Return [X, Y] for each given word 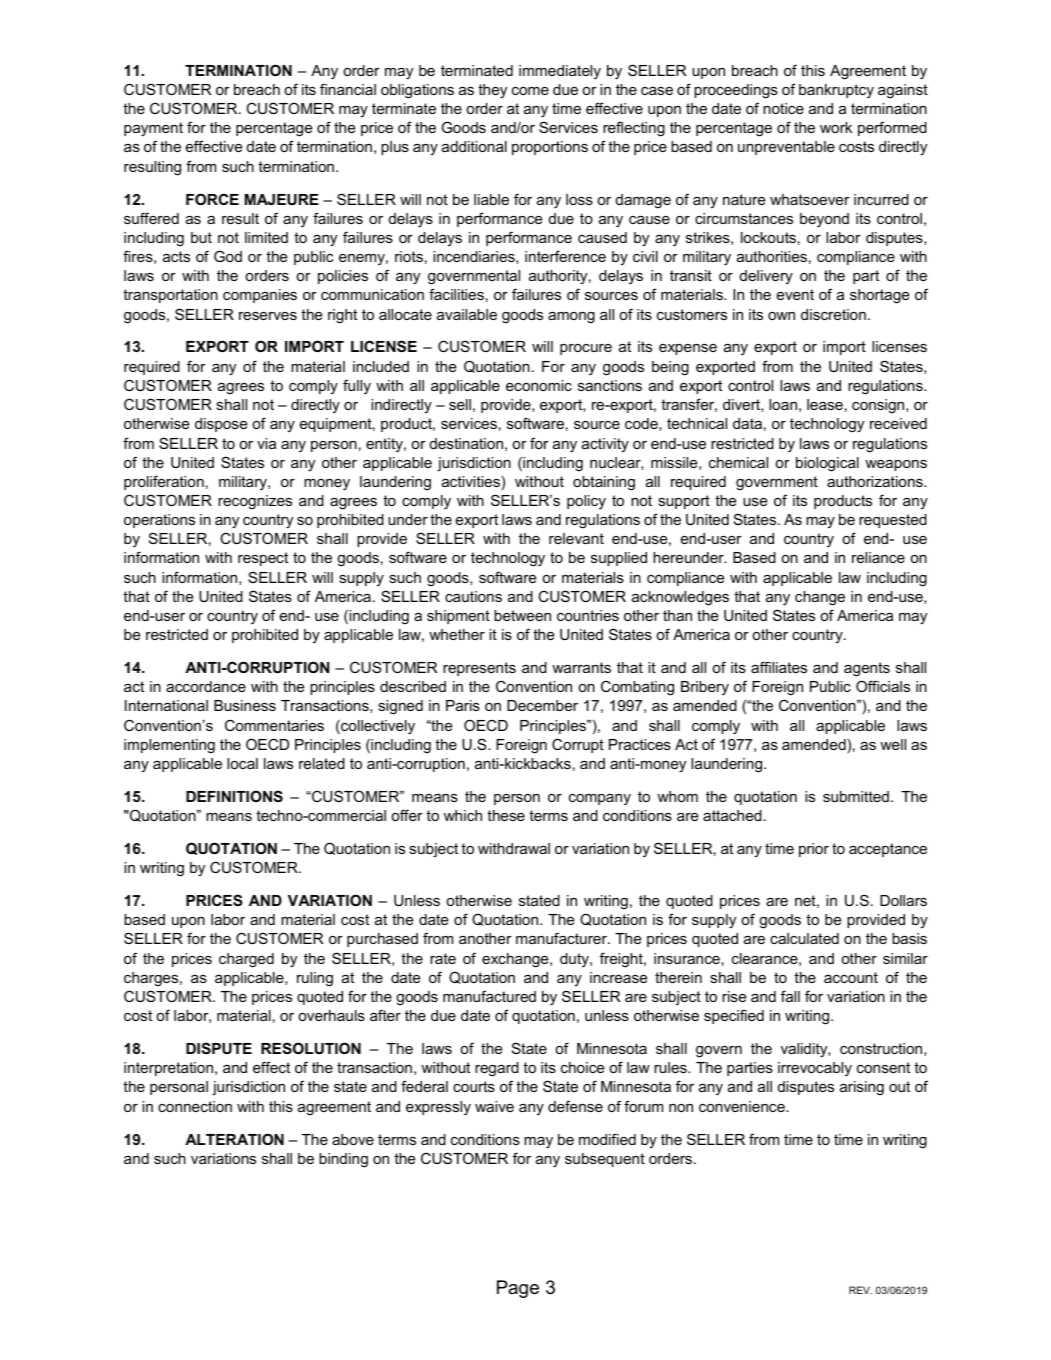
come [530, 91]
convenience [743, 1106]
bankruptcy [836, 91]
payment [153, 129]
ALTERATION [234, 1139]
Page [518, 1289]
